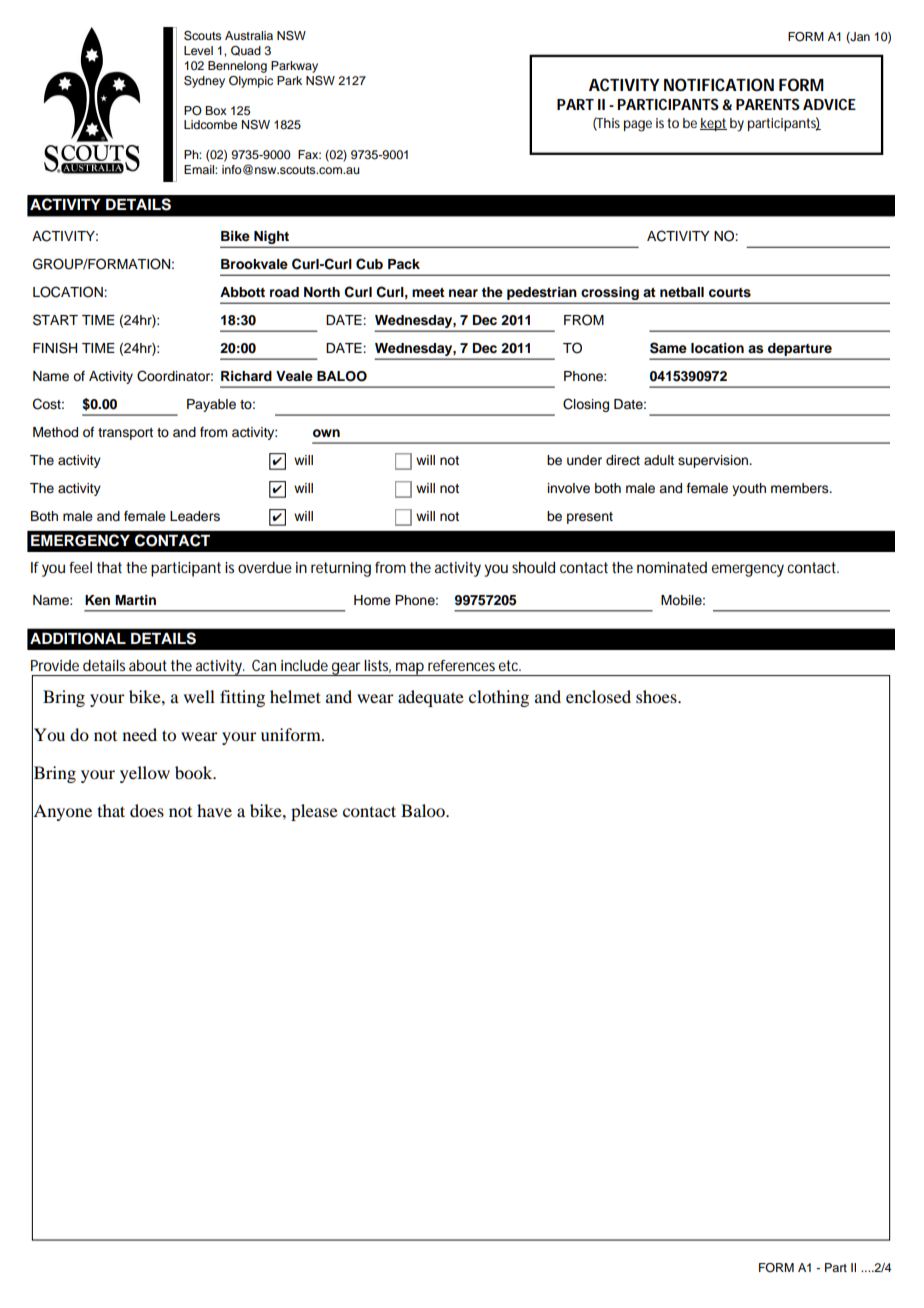  Describe the element at coordinates (198, 50) in the document. I see `Level` at that location.
